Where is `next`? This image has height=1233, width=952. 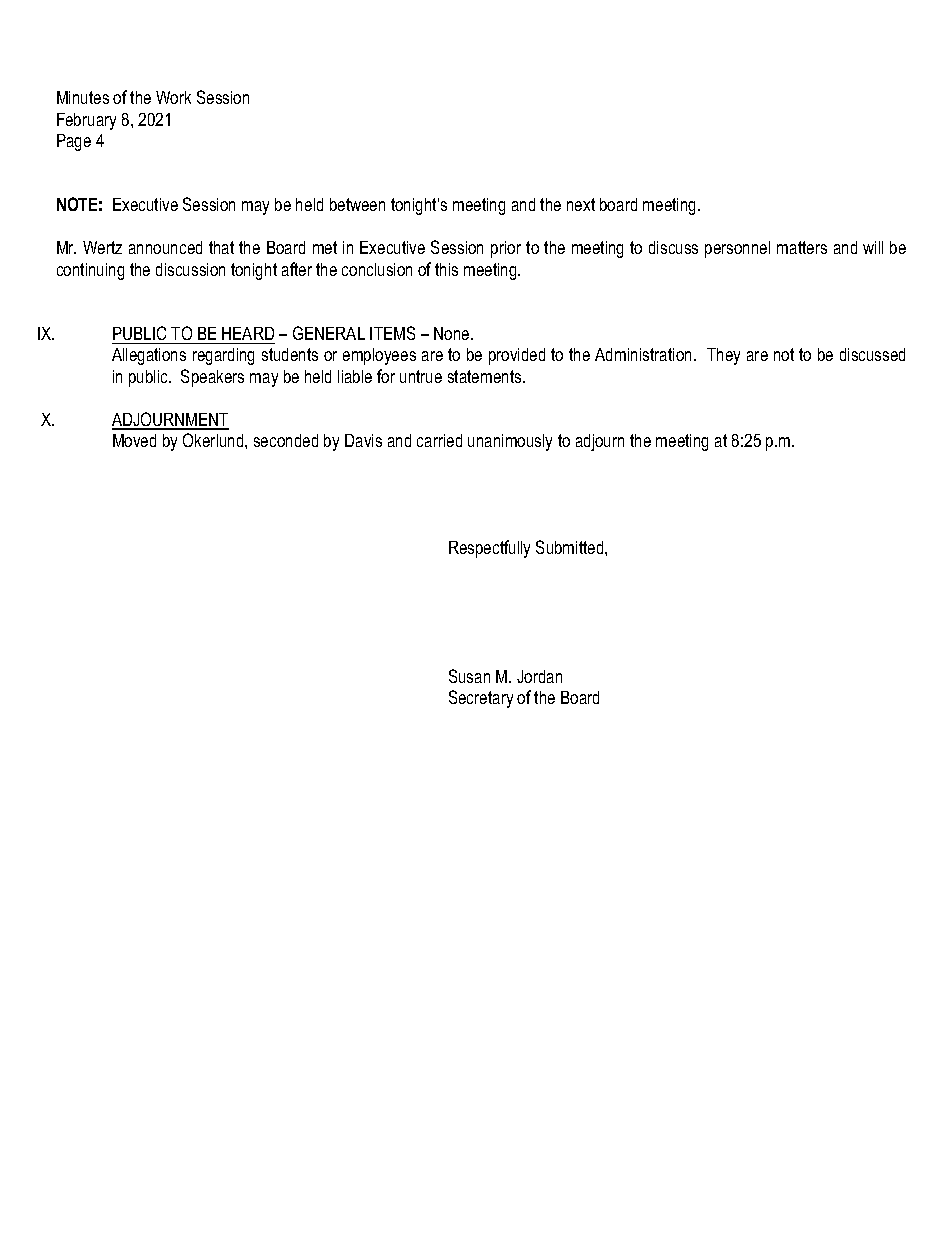 next is located at coordinates (581, 204).
